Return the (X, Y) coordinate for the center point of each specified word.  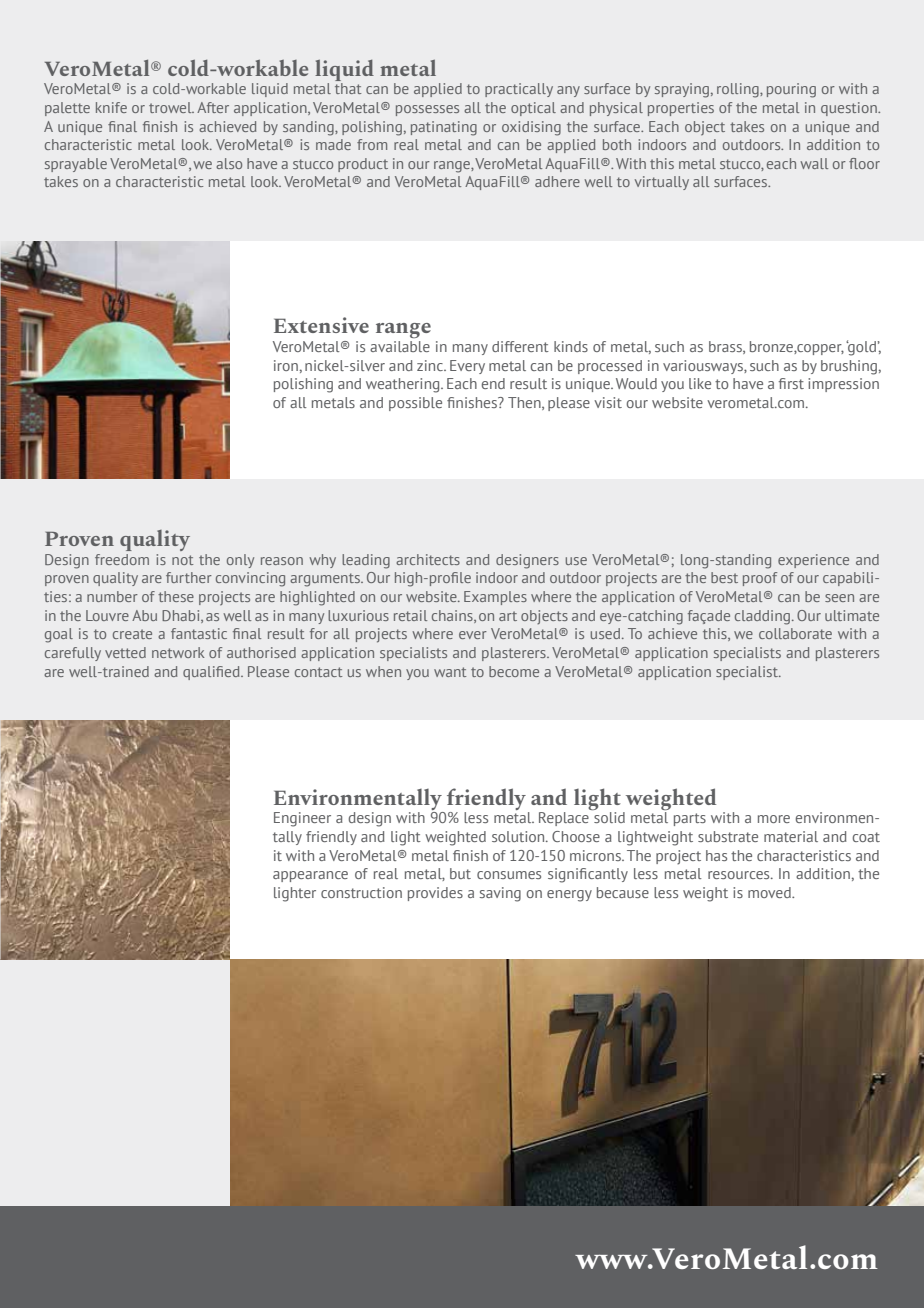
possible (415, 404)
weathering (404, 385)
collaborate (795, 633)
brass (726, 347)
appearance (310, 876)
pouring (791, 90)
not (182, 560)
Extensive (321, 325)
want (450, 672)
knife (111, 107)
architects (428, 559)
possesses (427, 110)
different (520, 346)
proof (760, 579)
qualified (212, 673)
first (791, 383)
